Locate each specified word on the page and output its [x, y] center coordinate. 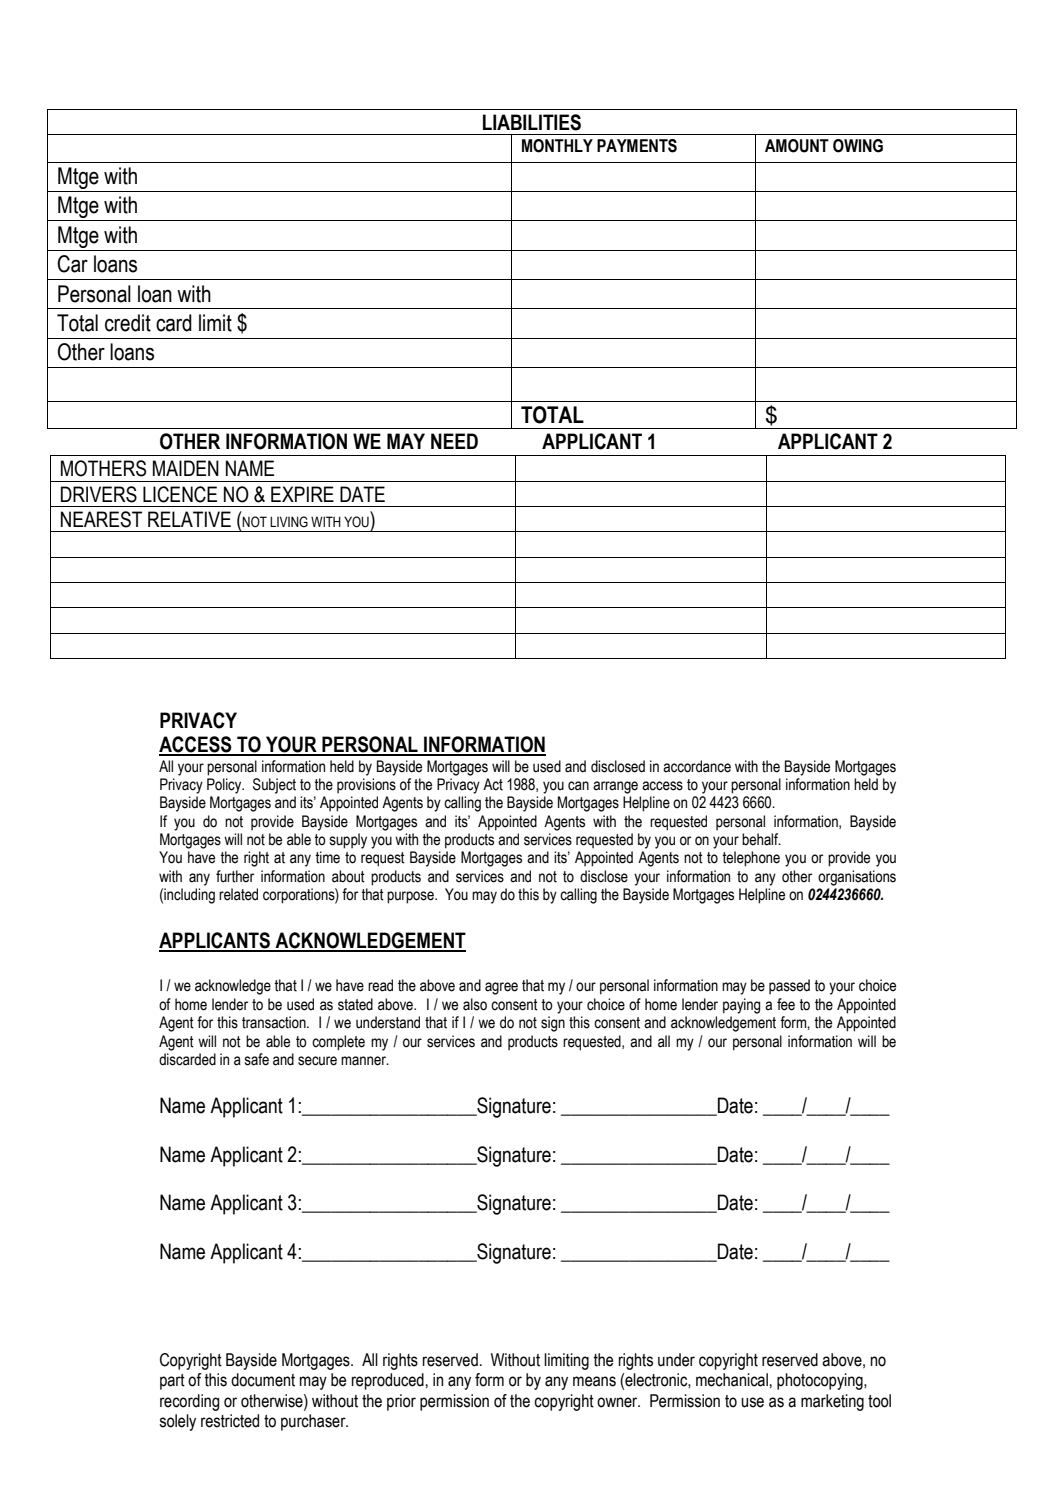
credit [128, 323]
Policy [225, 786]
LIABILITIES [532, 122]
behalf [761, 839]
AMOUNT [797, 146]
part [172, 1382]
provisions [366, 785]
